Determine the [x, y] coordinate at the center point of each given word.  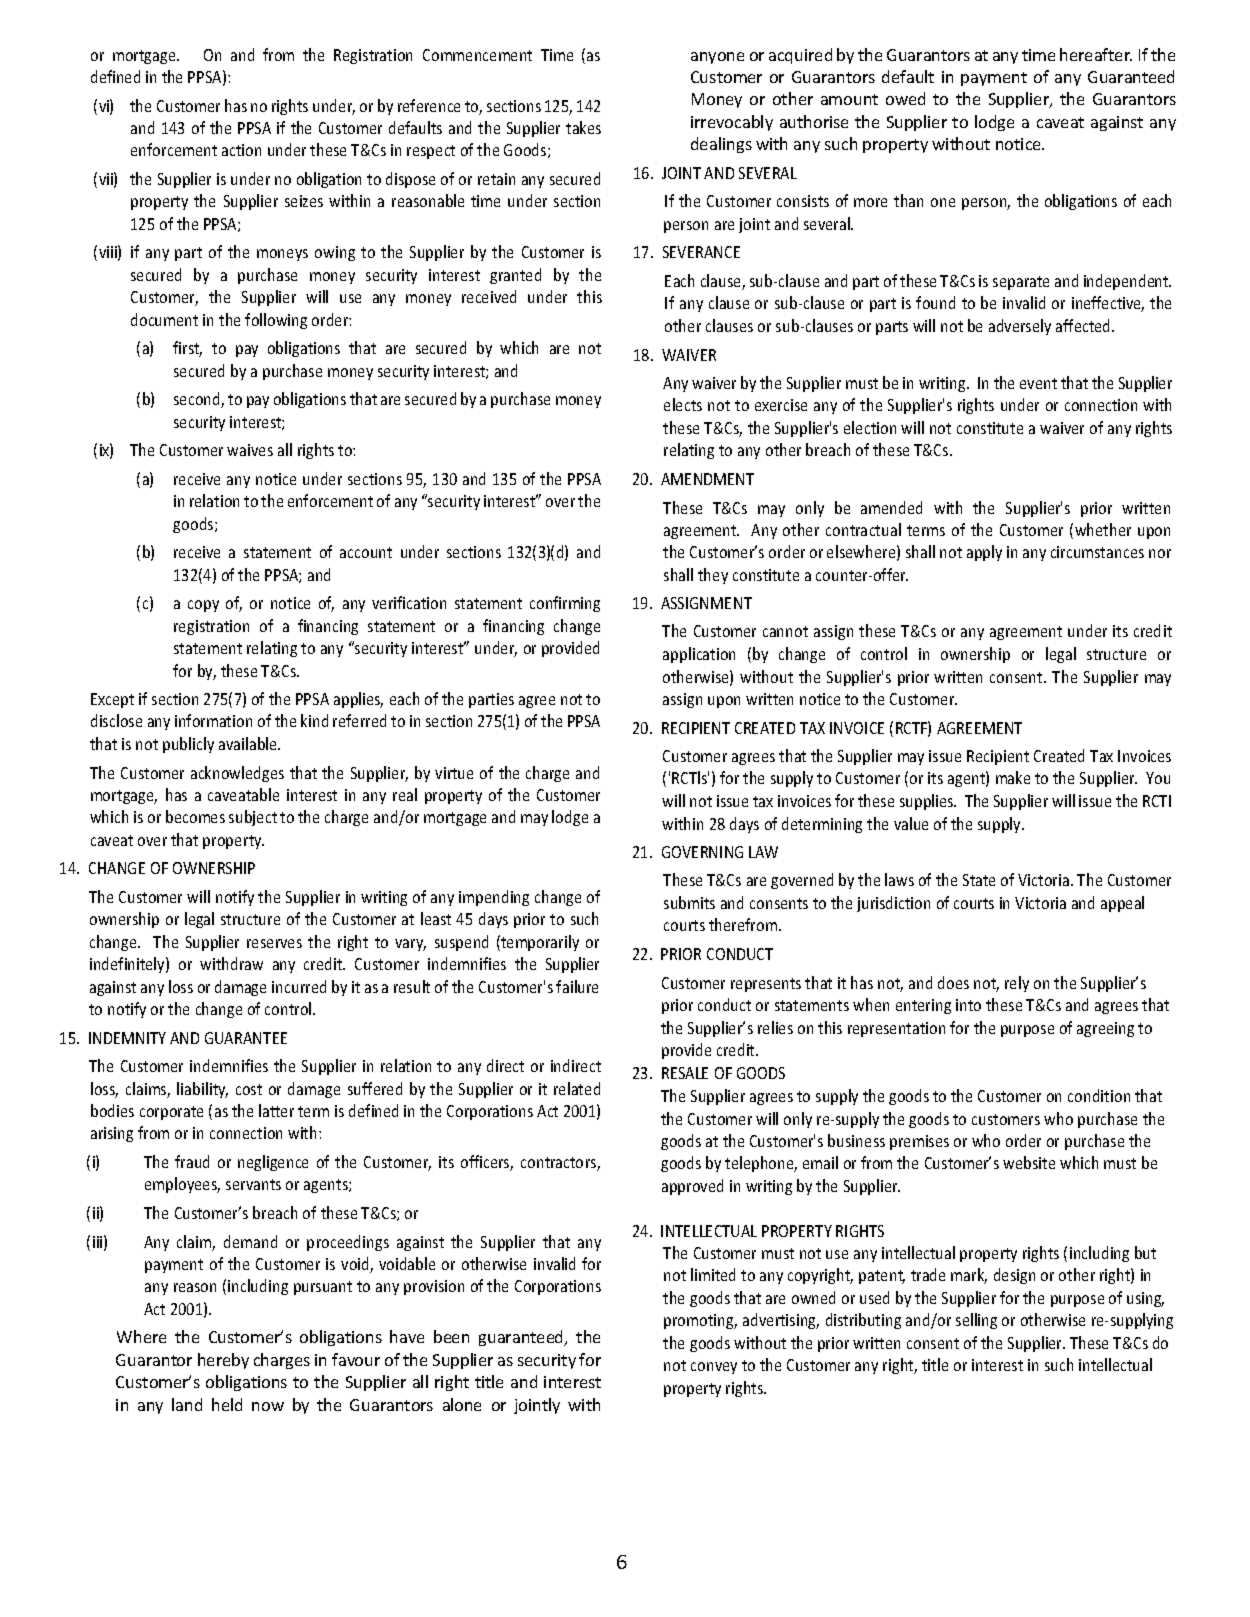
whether [1103, 529]
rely [1017, 984]
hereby [223, 1361]
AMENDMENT [707, 479]
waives [250, 450]
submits [689, 902]
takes [583, 127]
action [241, 150]
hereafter [1096, 54]
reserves [274, 943]
